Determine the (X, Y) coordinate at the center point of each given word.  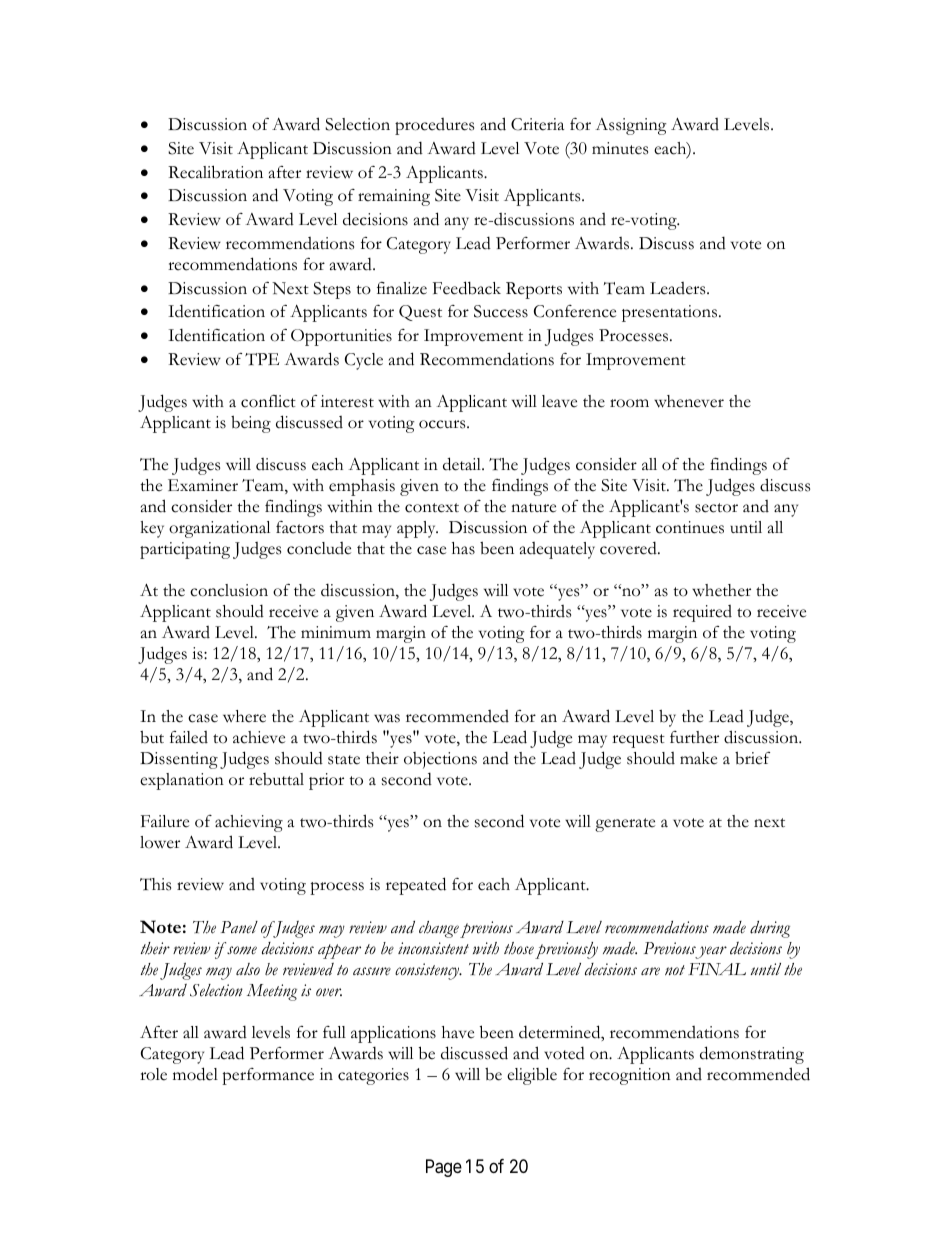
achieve (259, 737)
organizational (219, 529)
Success (501, 311)
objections (440, 760)
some (242, 950)
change (439, 929)
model (195, 1074)
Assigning (631, 126)
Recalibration (215, 172)
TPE (262, 359)
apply (417, 529)
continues (690, 527)
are (650, 971)
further (694, 737)
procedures (434, 126)
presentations (671, 313)
